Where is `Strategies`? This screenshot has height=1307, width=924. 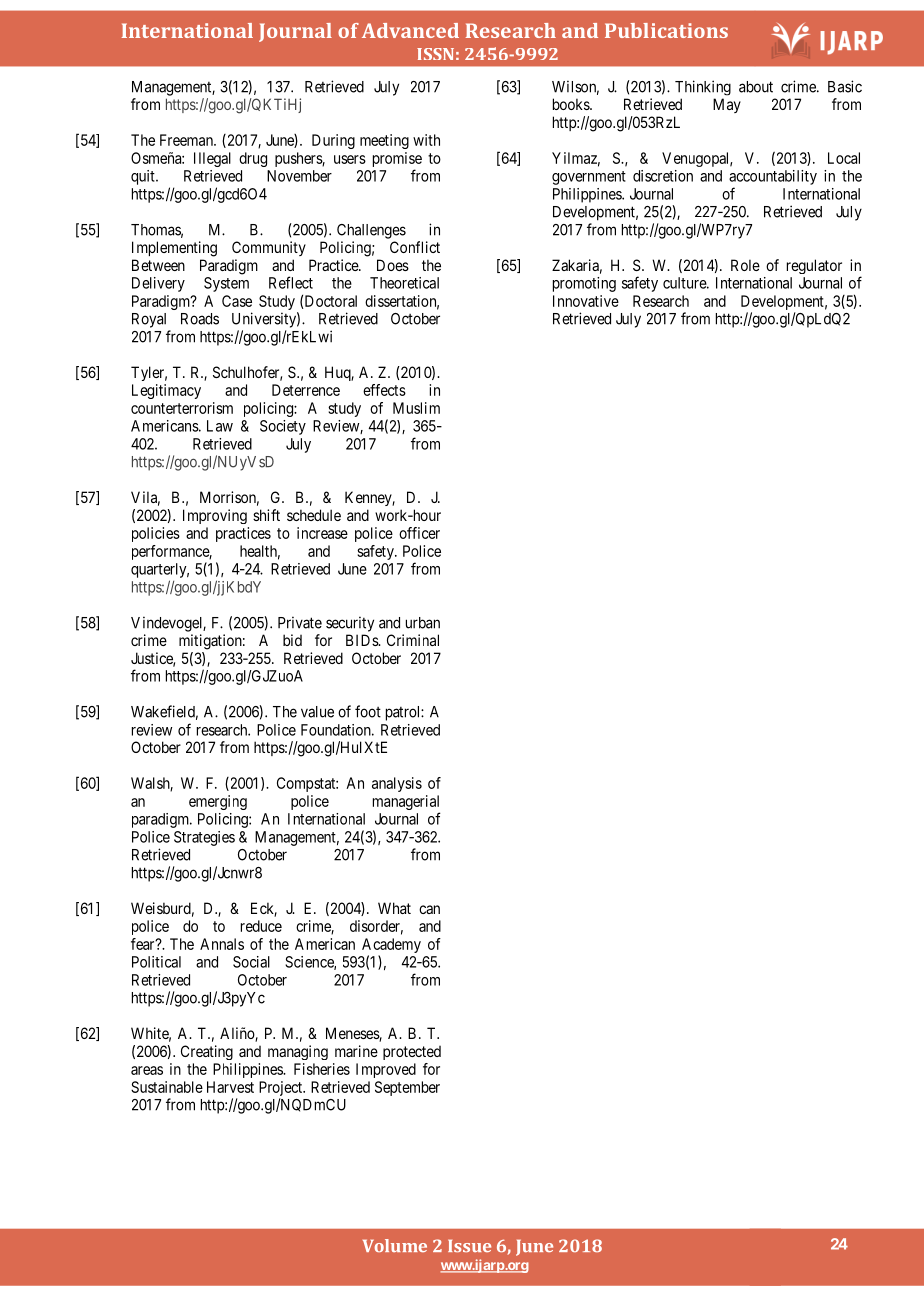
Strategies is located at coordinates (204, 838).
